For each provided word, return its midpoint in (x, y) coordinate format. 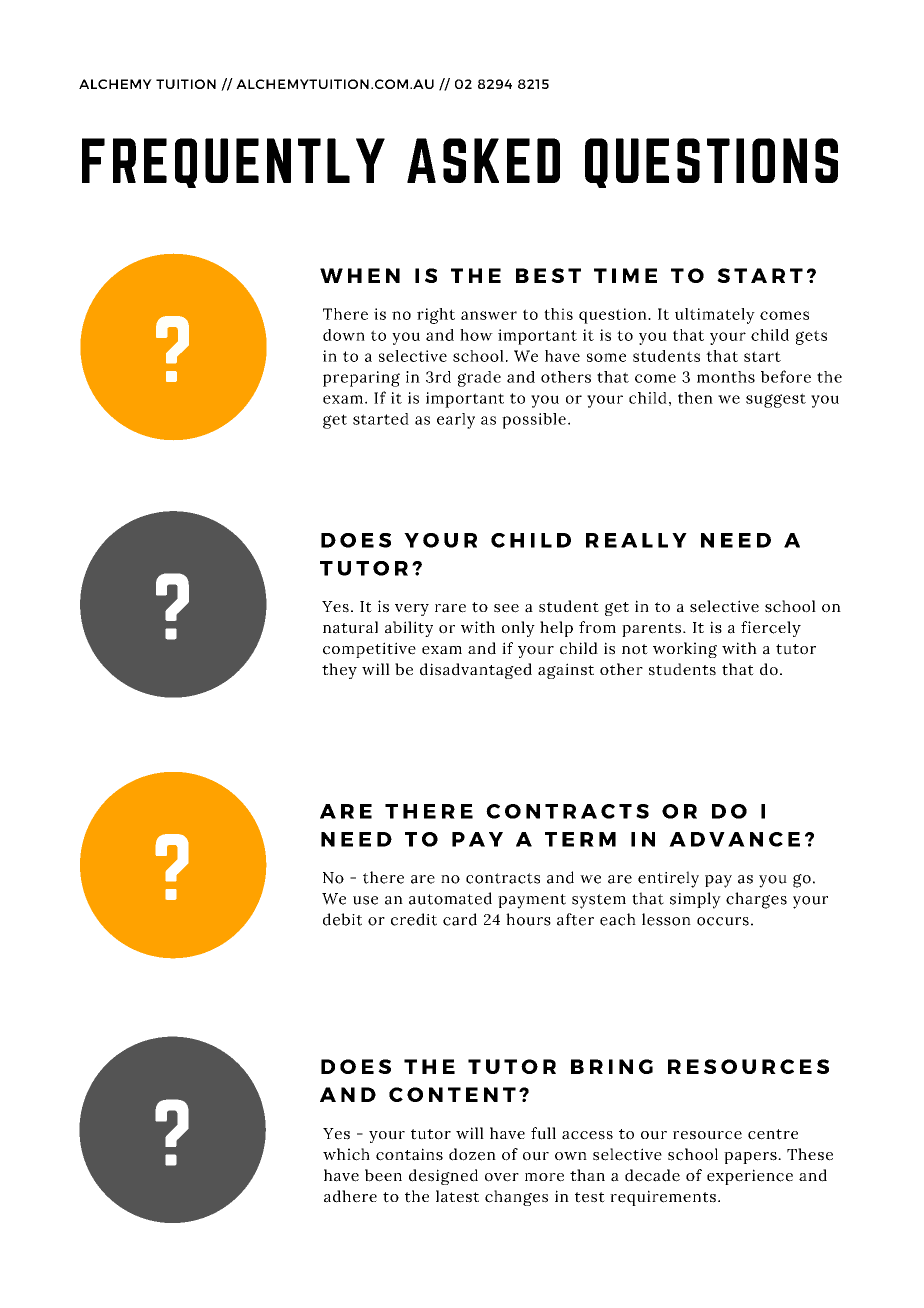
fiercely (771, 629)
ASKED (483, 160)
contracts (503, 878)
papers (751, 1158)
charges (756, 900)
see (506, 608)
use (365, 900)
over (502, 1177)
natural (350, 627)
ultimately (715, 316)
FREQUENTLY (233, 163)
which (346, 1154)
